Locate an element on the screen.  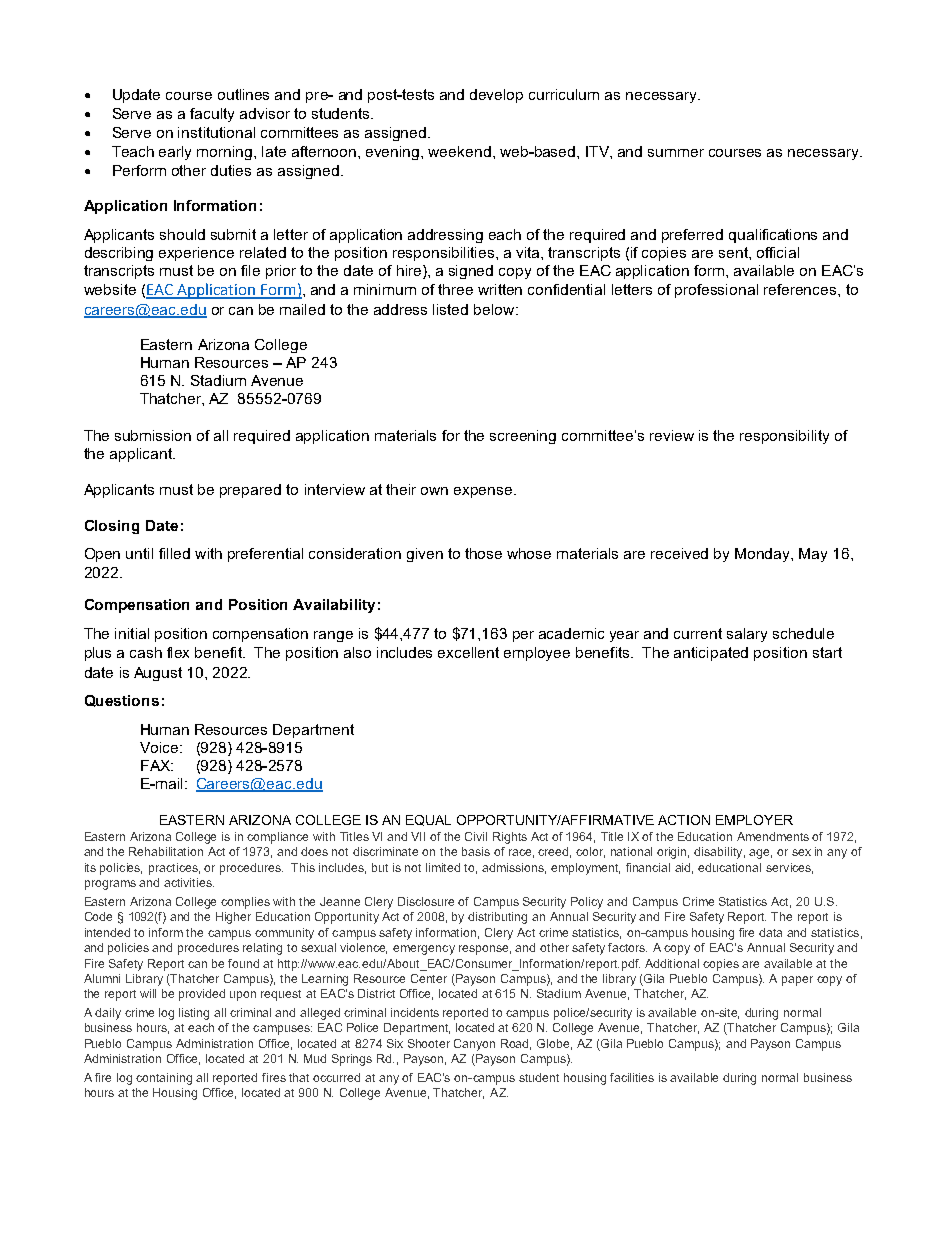
faculty is located at coordinates (212, 115).
